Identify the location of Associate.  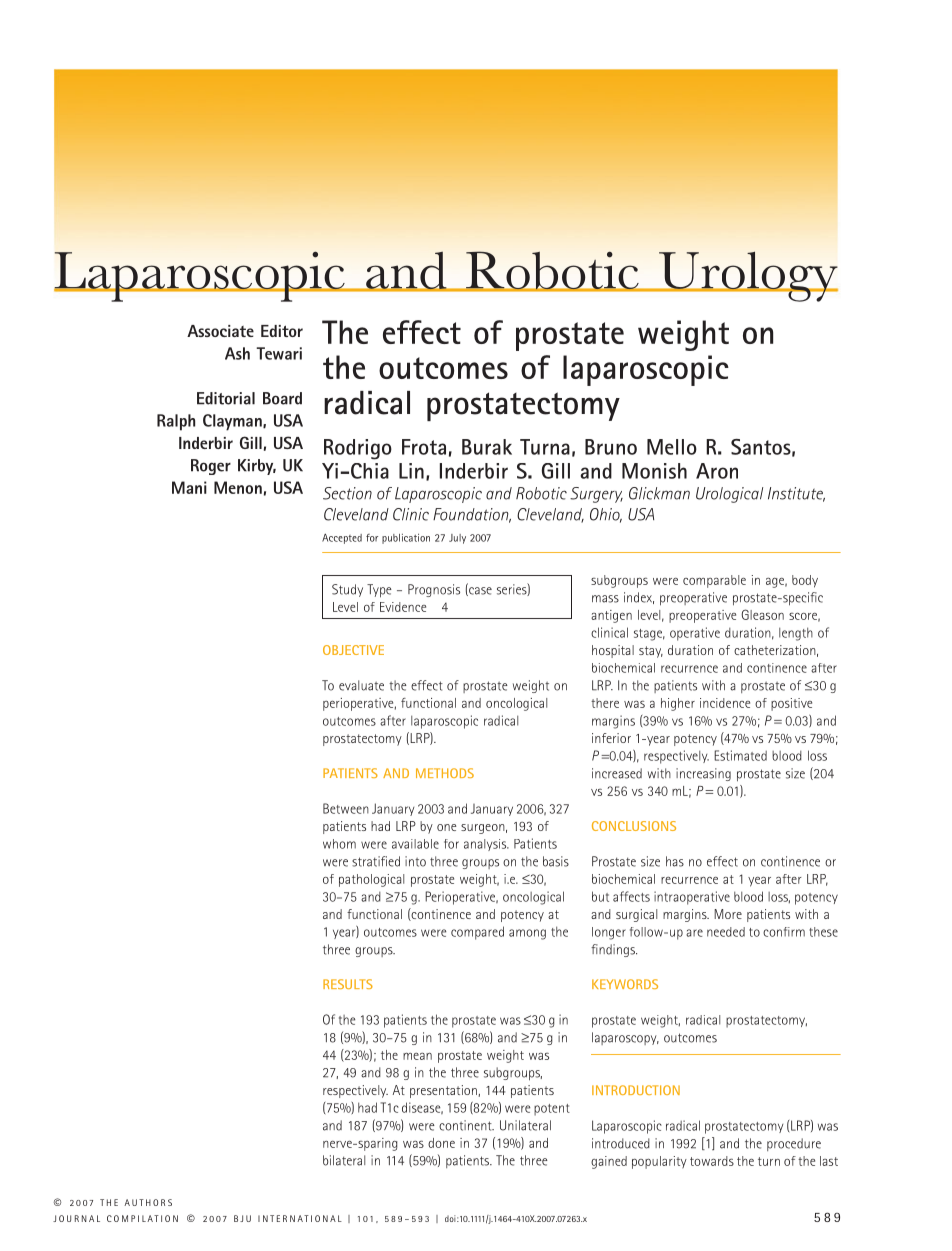
(220, 331).
